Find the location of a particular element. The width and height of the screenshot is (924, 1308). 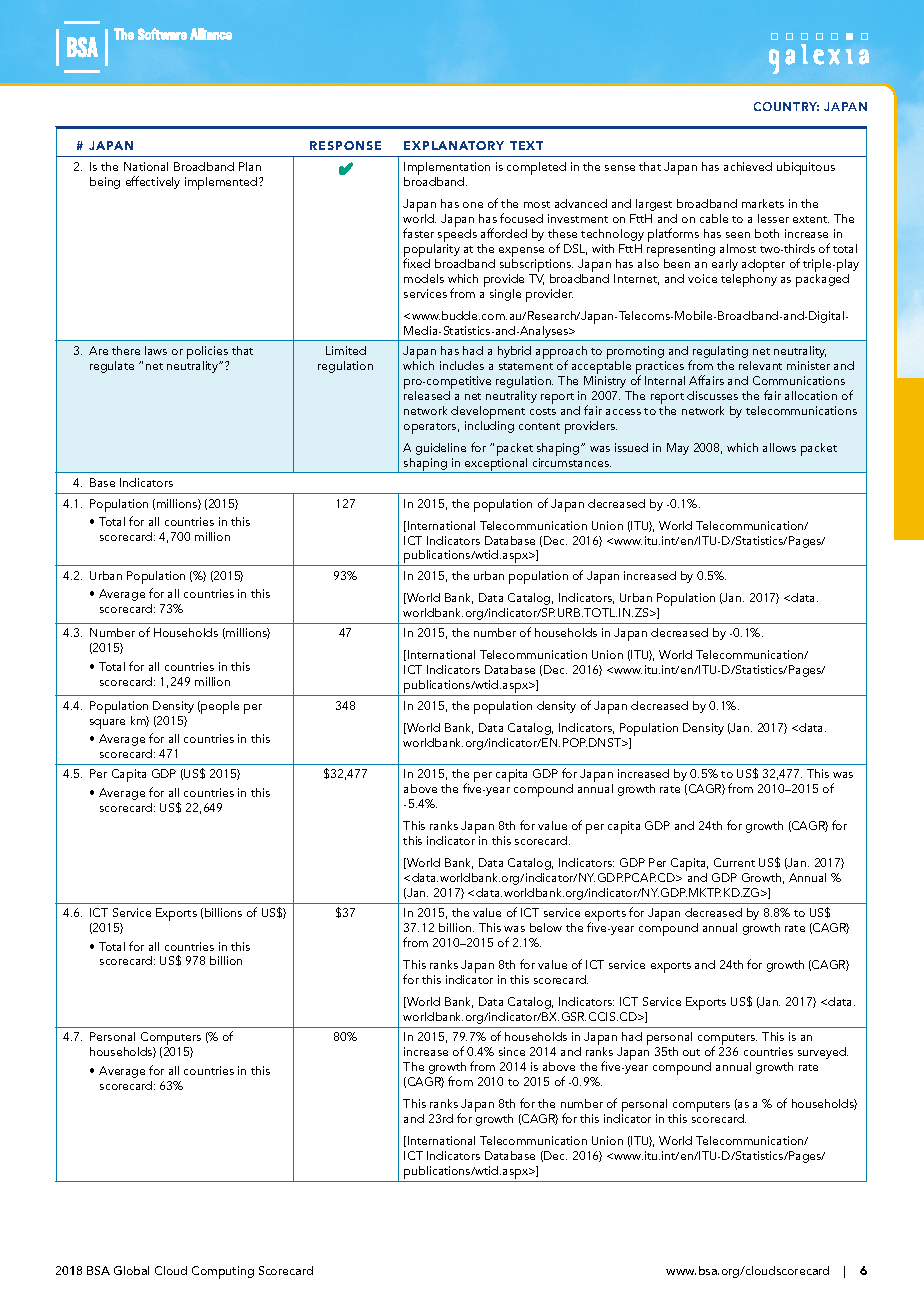

surveyed is located at coordinates (823, 1053).
